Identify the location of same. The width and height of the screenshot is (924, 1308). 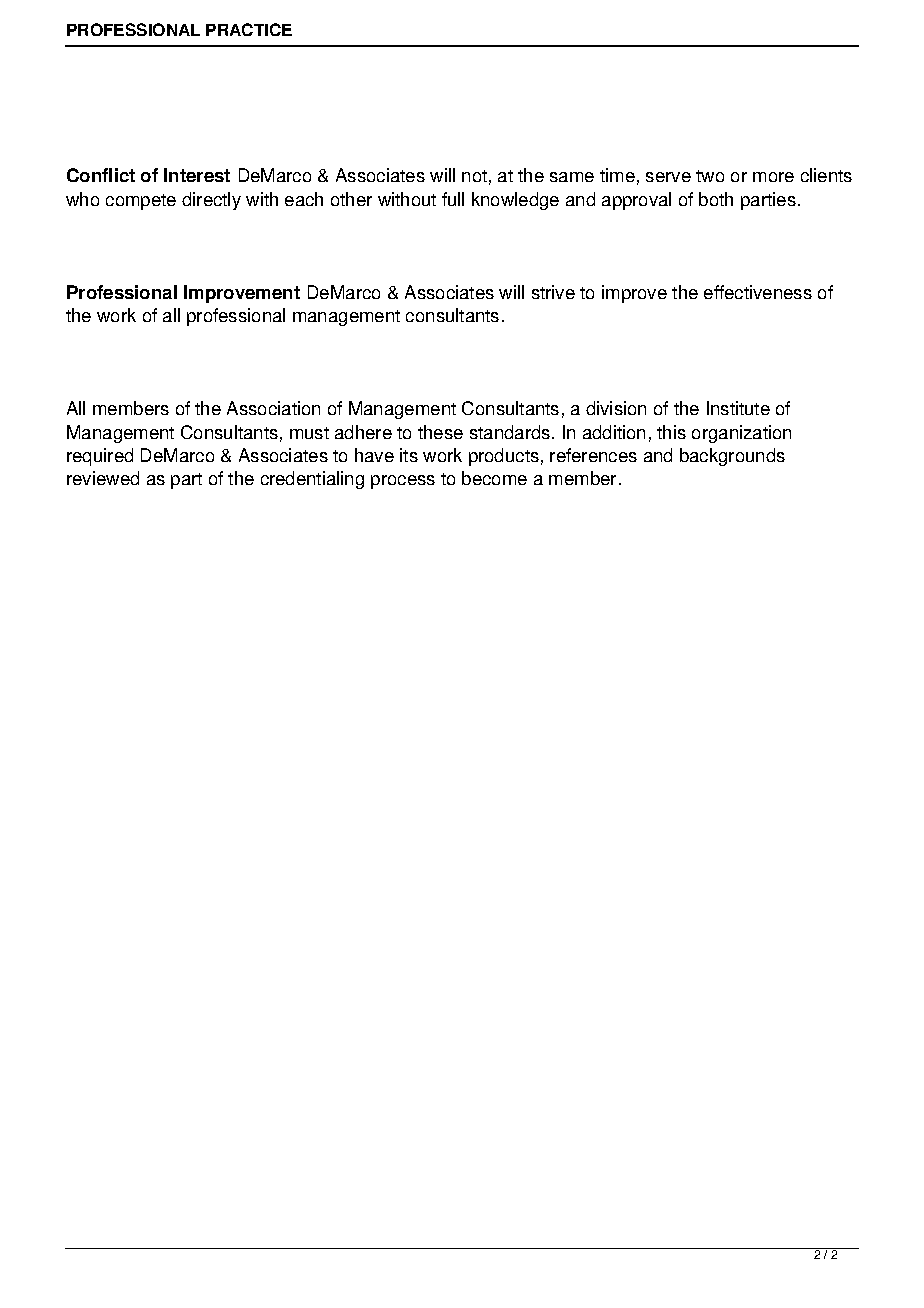
(572, 177).
